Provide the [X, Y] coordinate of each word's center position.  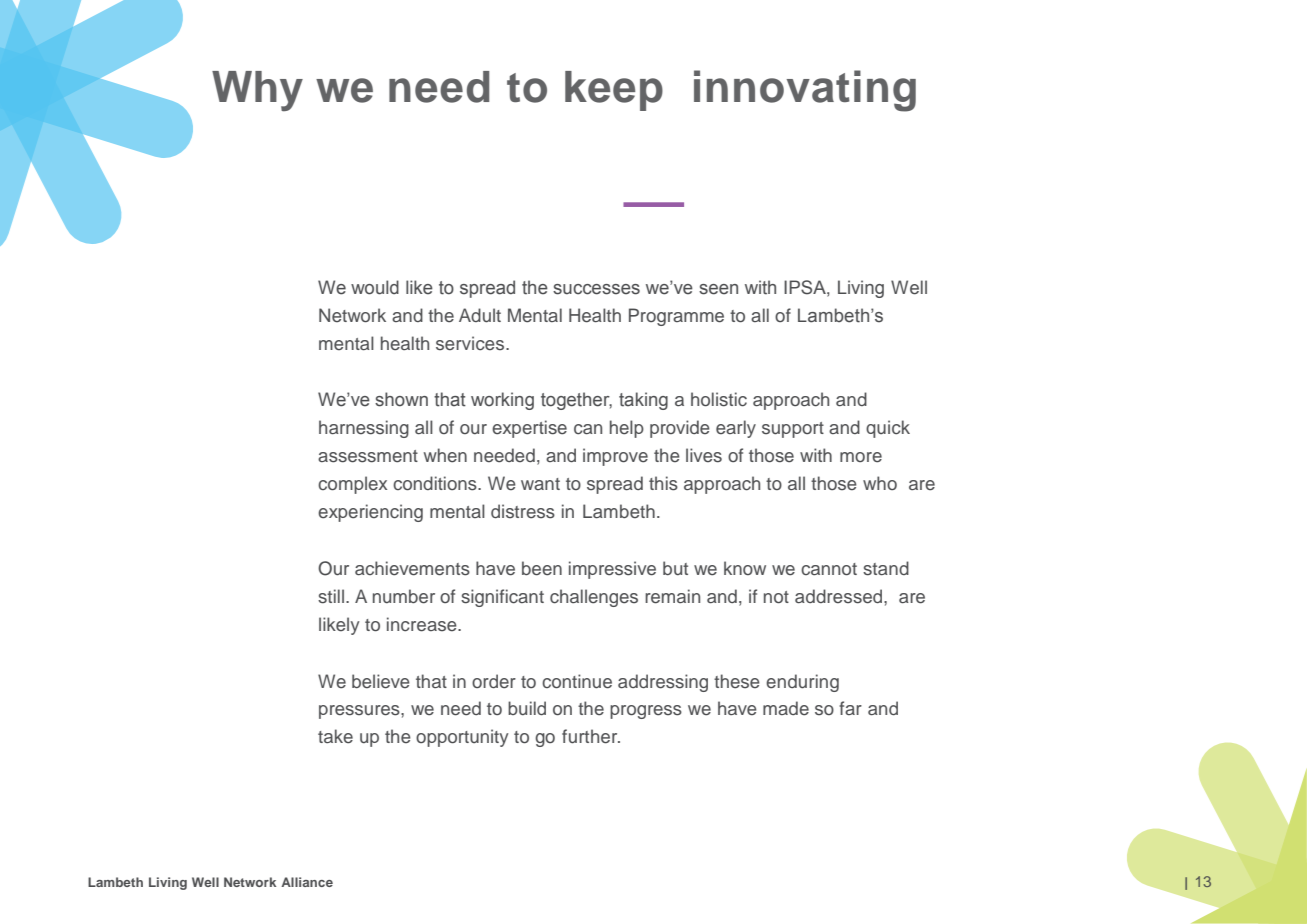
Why [257, 91]
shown [401, 399]
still [331, 596]
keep [614, 91]
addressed [840, 596]
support [793, 430]
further [591, 736]
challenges [594, 598]
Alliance [307, 882]
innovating [805, 91]
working [502, 401]
